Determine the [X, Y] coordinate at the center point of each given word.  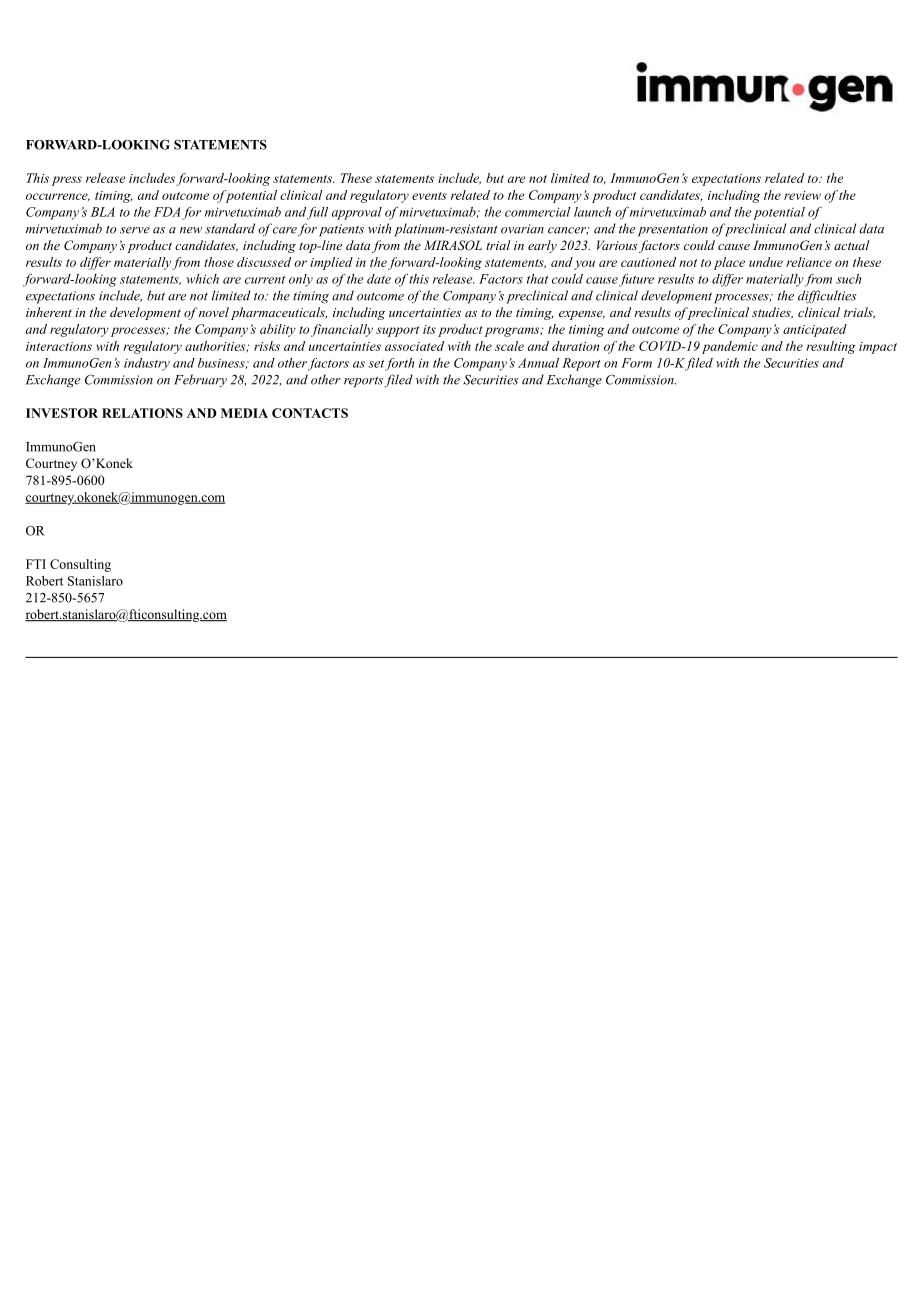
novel [214, 312]
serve [135, 230]
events [429, 196]
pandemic [730, 347]
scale [509, 346]
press [67, 181]
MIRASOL [453, 245]
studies [772, 313]
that [537, 279]
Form [636, 363]
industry [147, 364]
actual [852, 245]
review [802, 195]
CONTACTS [310, 413]
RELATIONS [142, 413]
